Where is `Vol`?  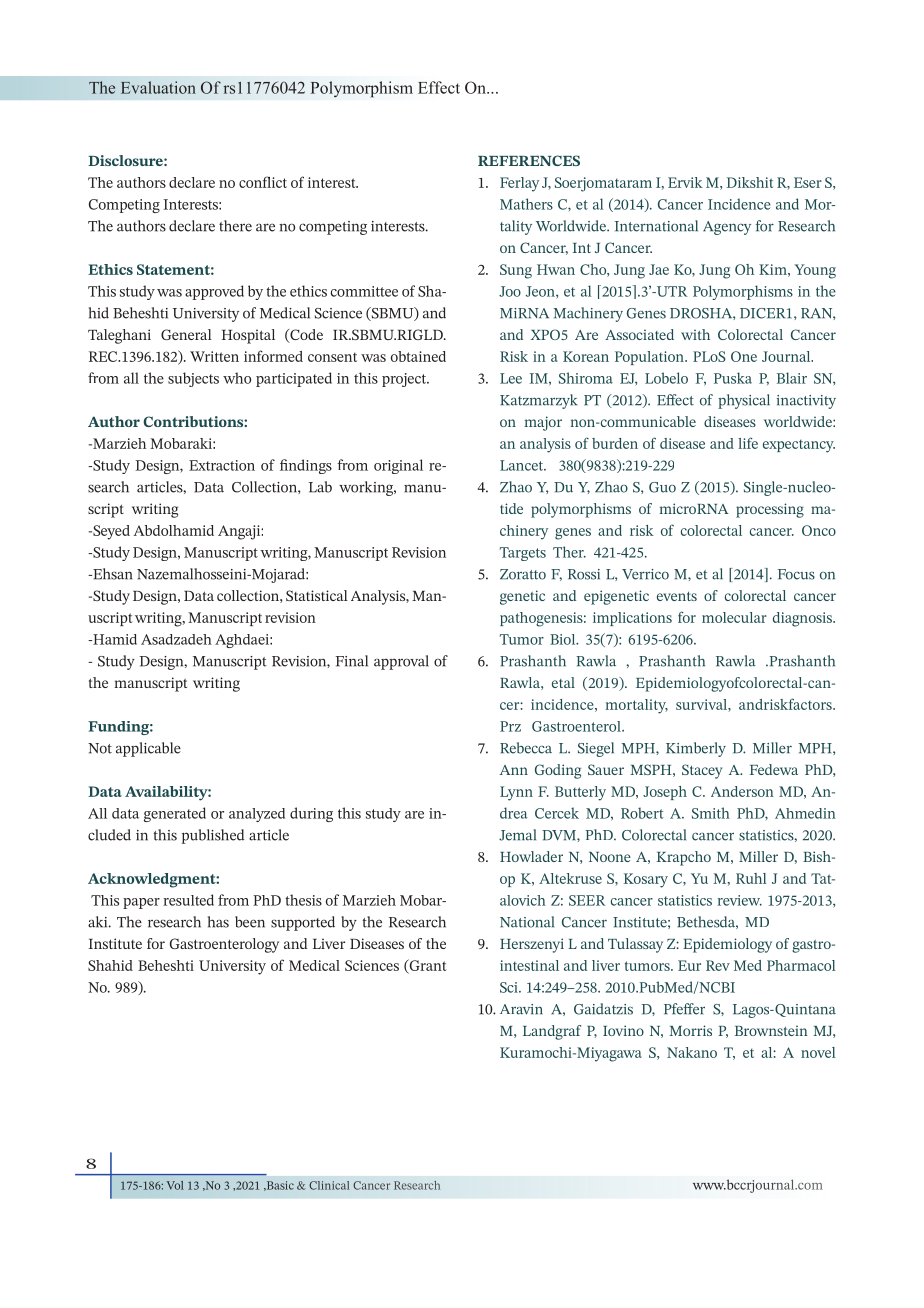 Vol is located at coordinates (175, 1185).
